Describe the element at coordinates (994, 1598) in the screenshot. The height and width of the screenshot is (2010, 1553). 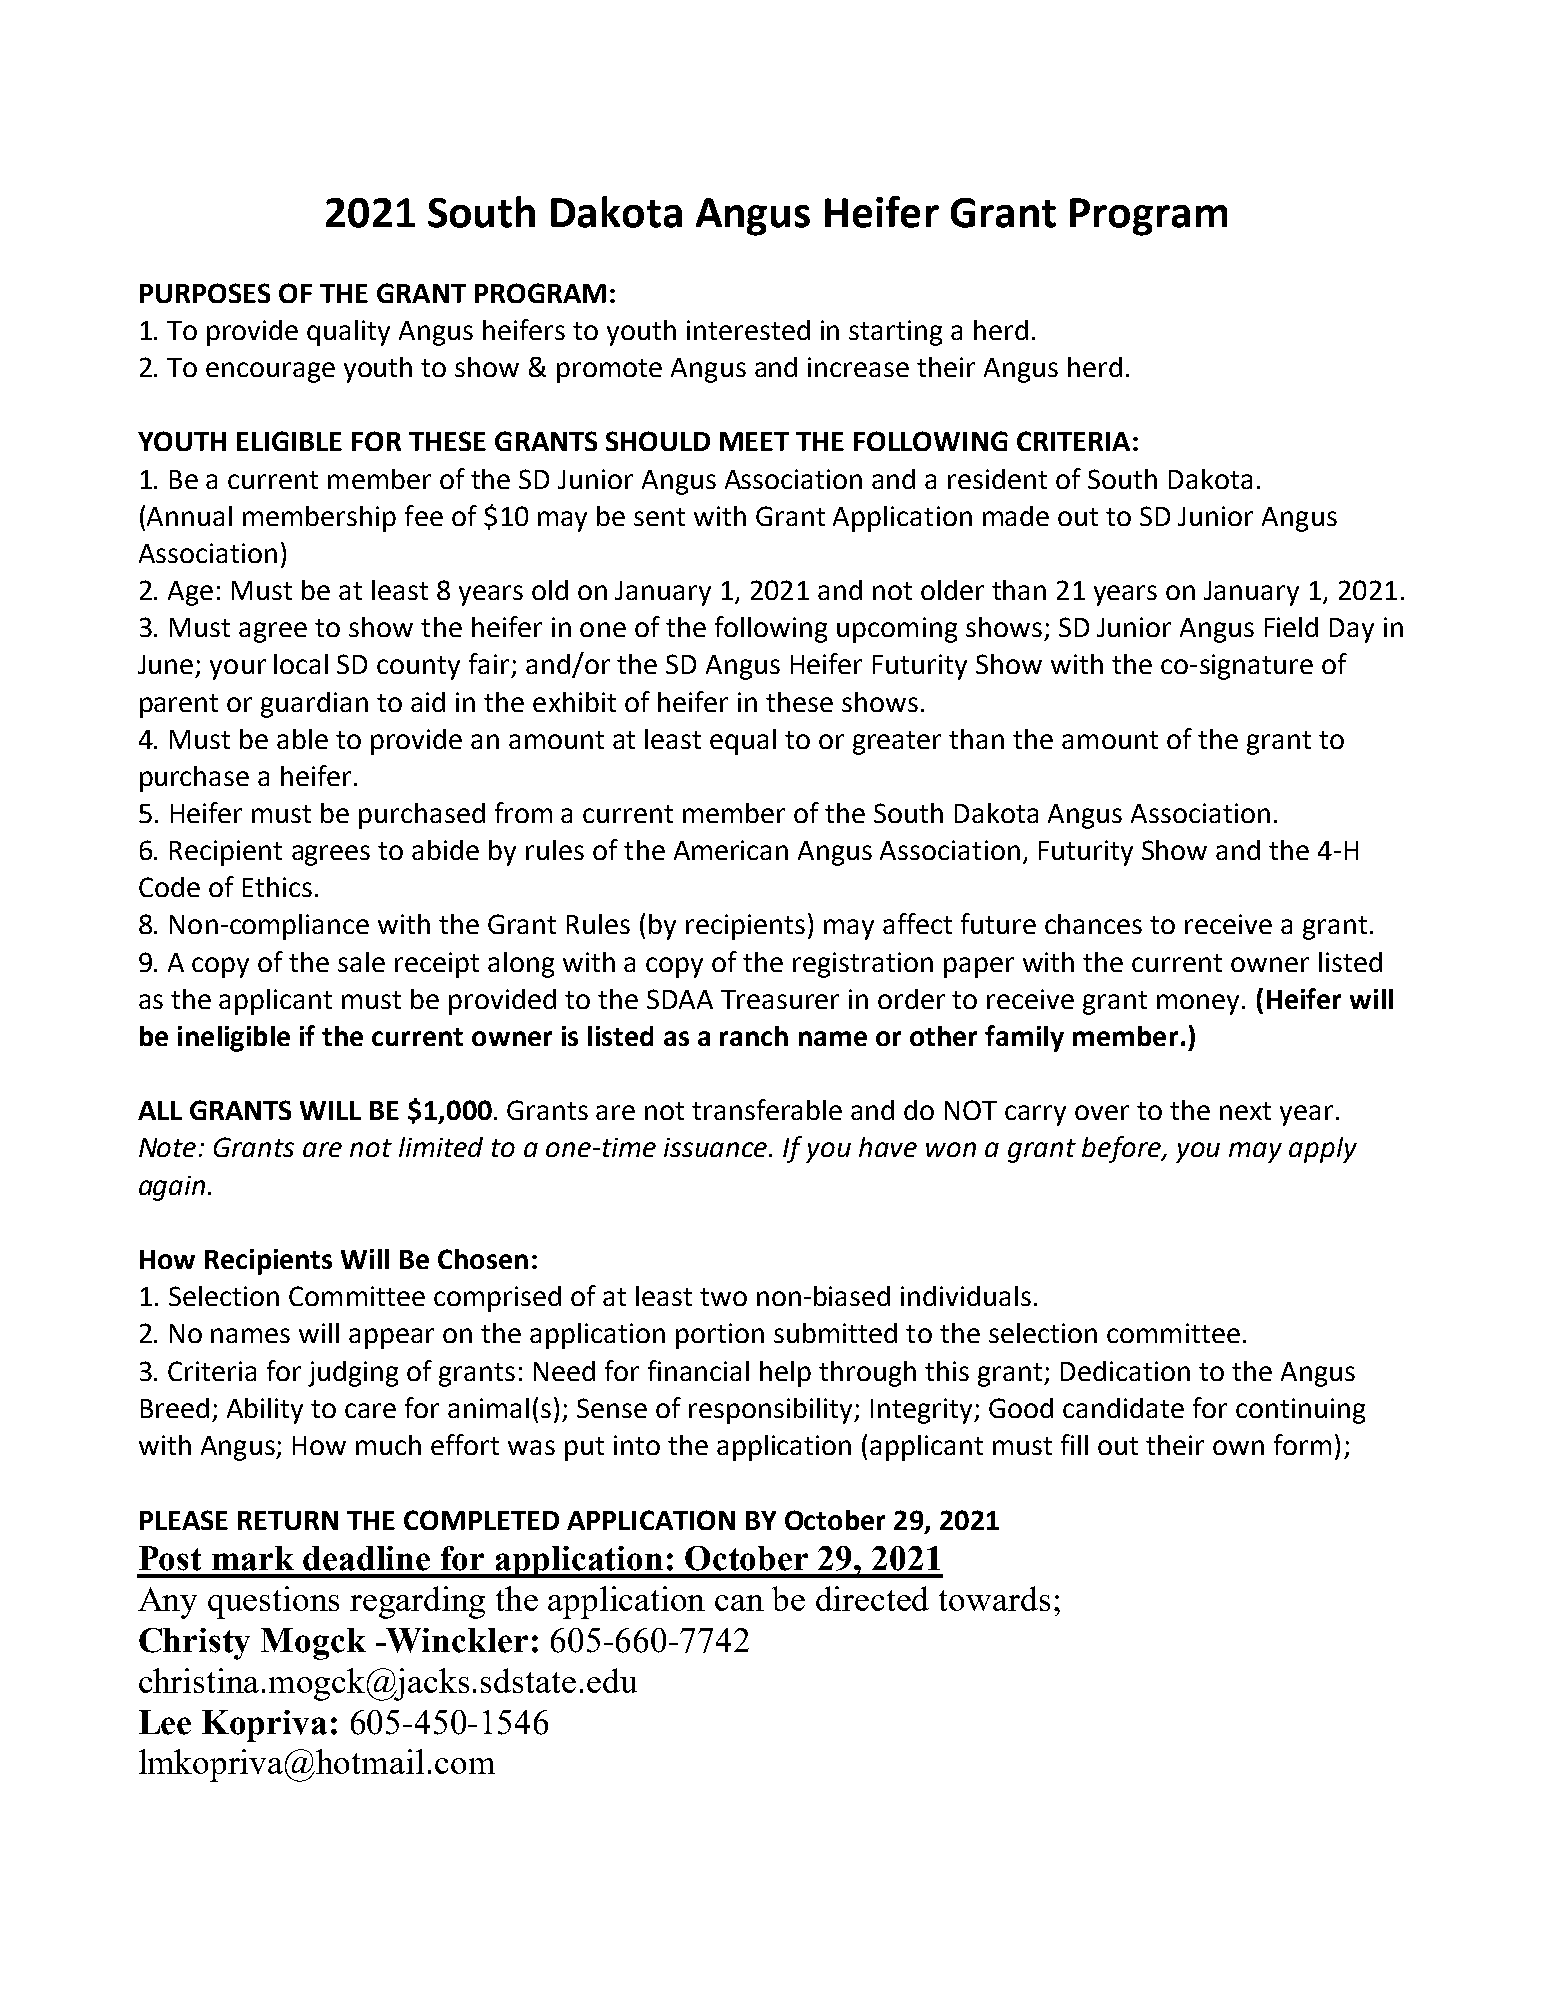
I see `towards` at that location.
